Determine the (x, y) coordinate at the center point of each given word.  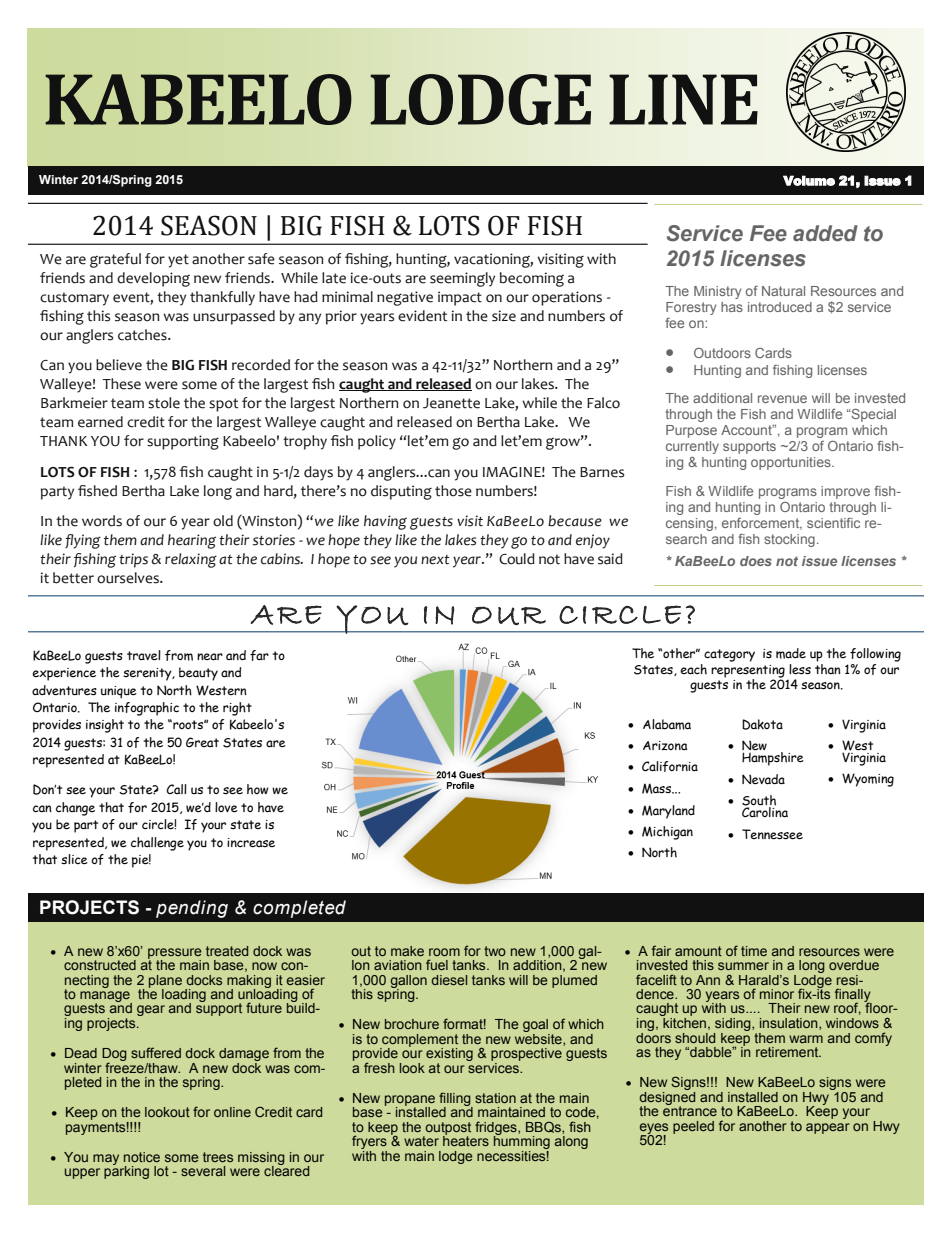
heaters (466, 1139)
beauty (198, 674)
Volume (809, 180)
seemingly (462, 279)
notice (142, 1157)
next (435, 560)
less (800, 669)
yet (178, 261)
